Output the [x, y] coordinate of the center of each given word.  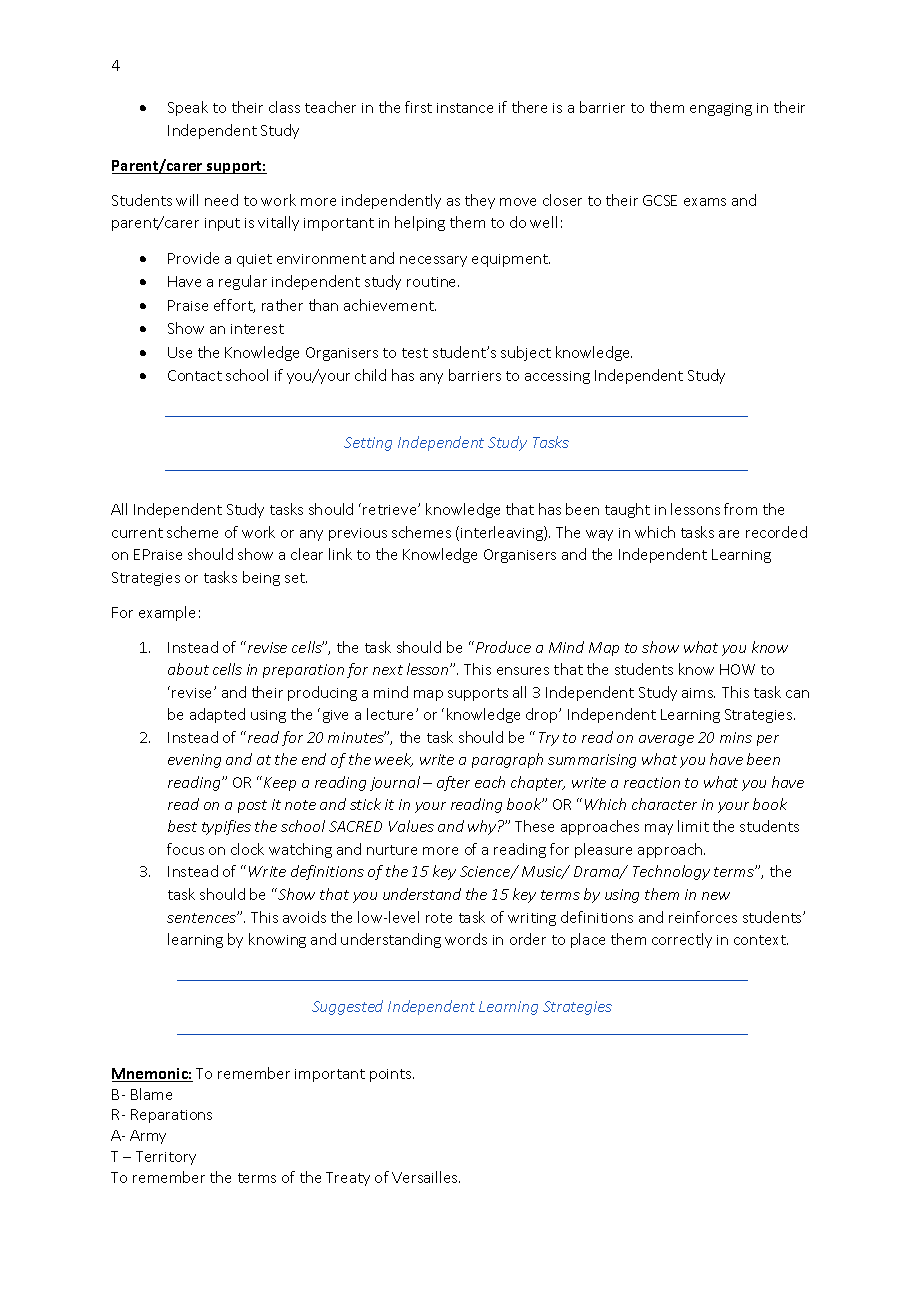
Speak [188, 108]
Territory [166, 1158]
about [188, 669]
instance [465, 108]
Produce [502, 647]
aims [698, 693]
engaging [721, 109]
